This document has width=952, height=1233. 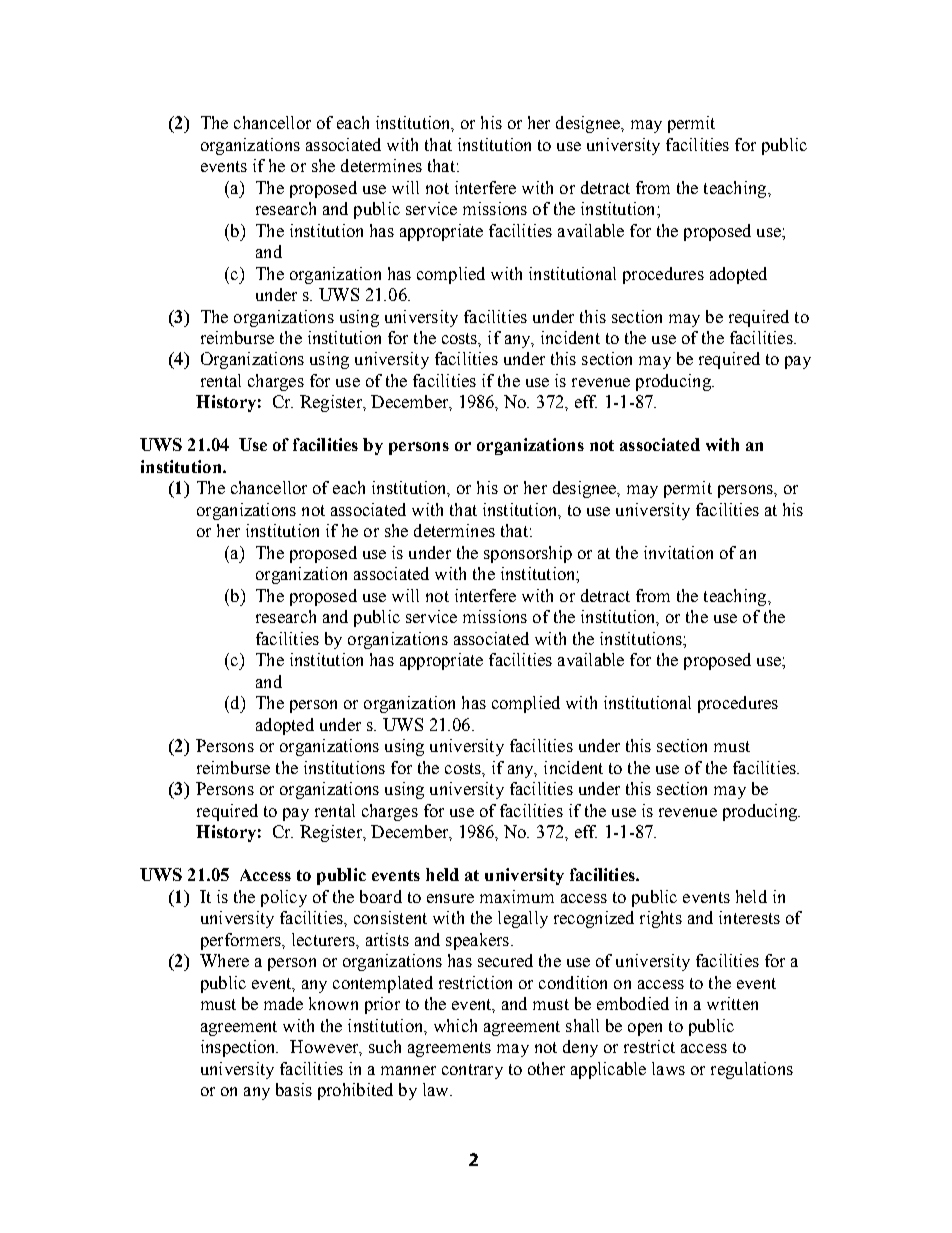 What do you see at coordinates (528, 554) in the document?
I see `sponsorship` at bounding box center [528, 554].
